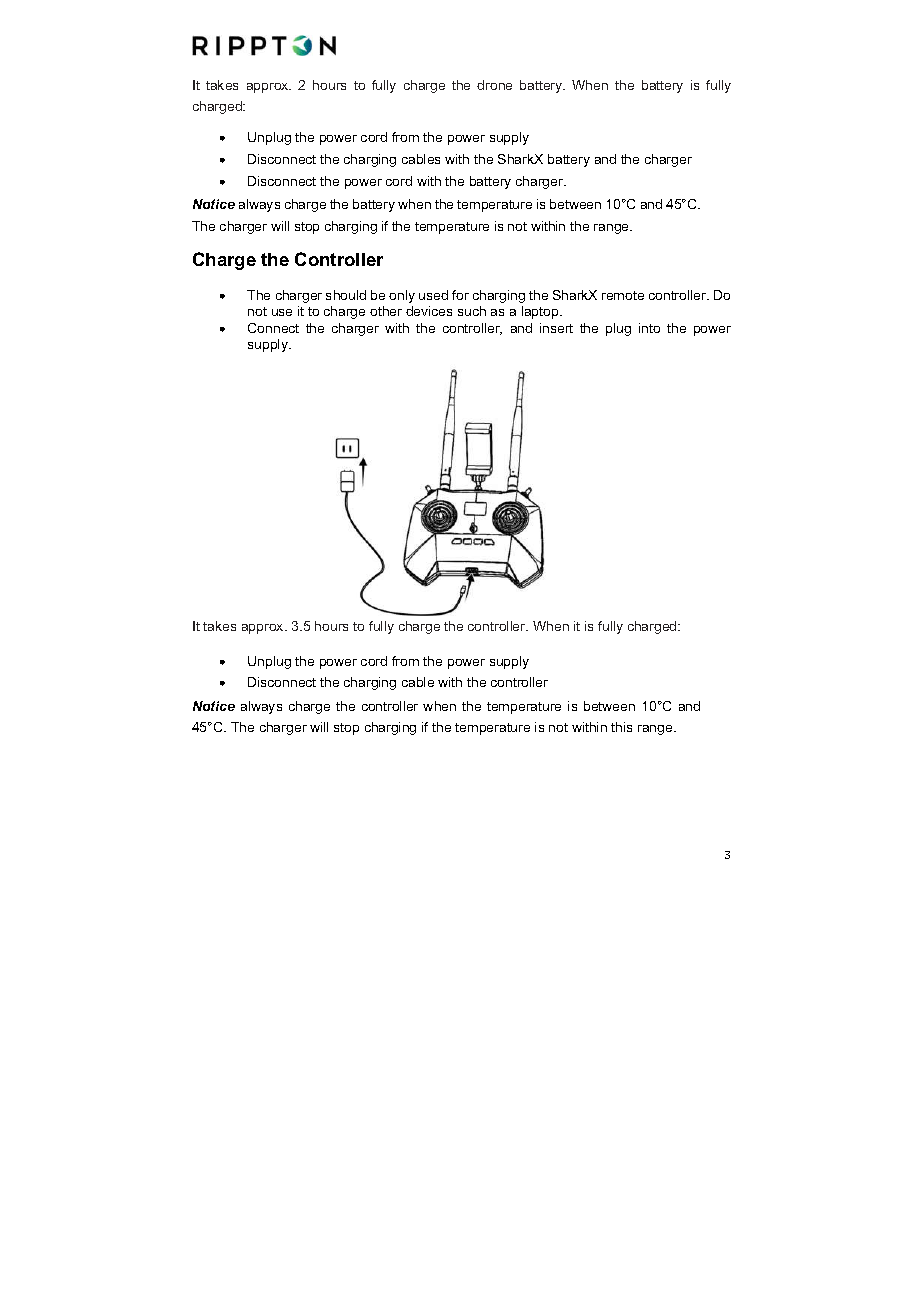  Describe the element at coordinates (623, 295) in the screenshot. I see `remote` at that location.
